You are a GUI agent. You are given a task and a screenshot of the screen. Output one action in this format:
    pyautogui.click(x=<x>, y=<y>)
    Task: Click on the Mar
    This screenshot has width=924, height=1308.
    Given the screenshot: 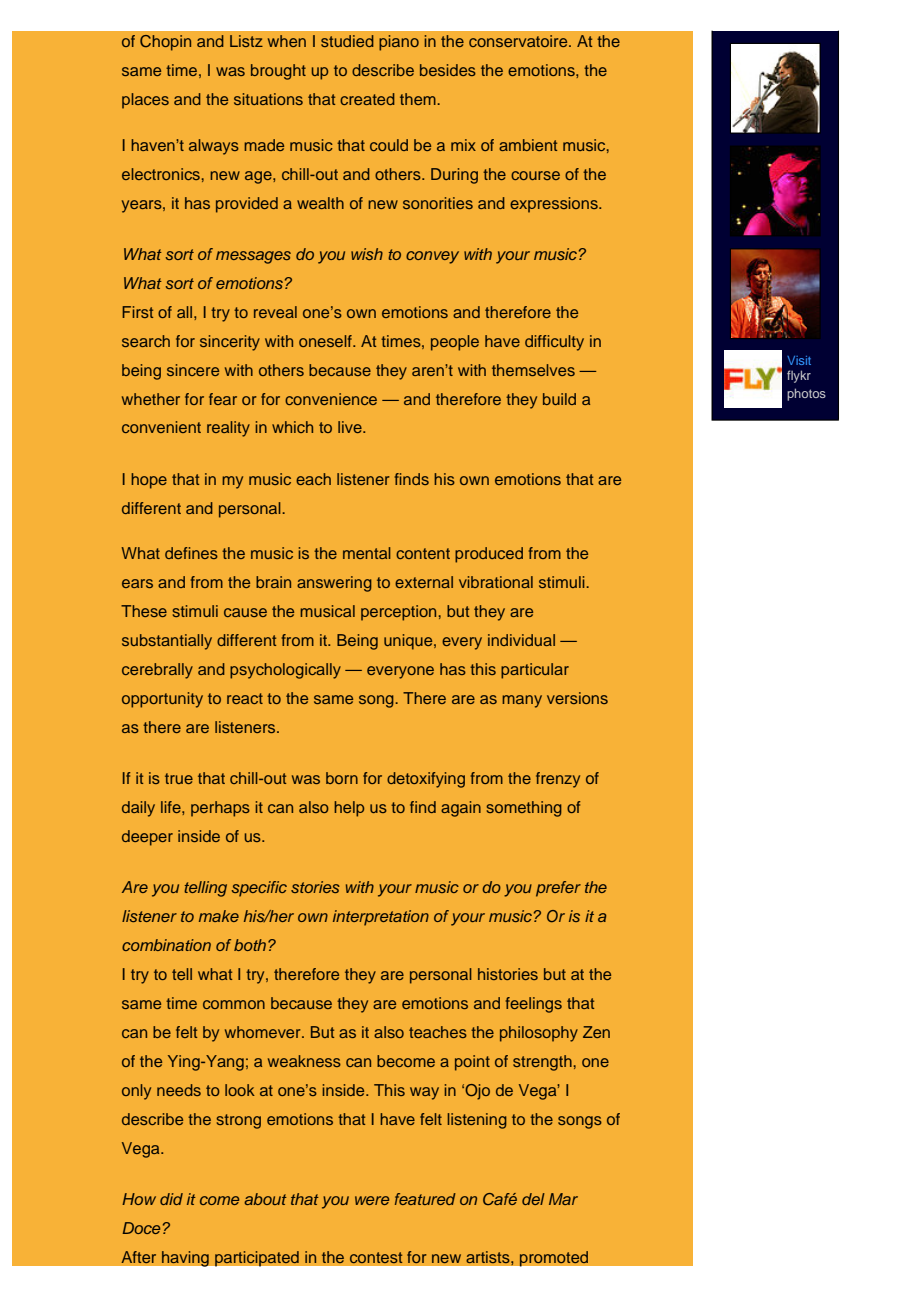 What is the action you would take?
    pyautogui.click(x=563, y=1199)
